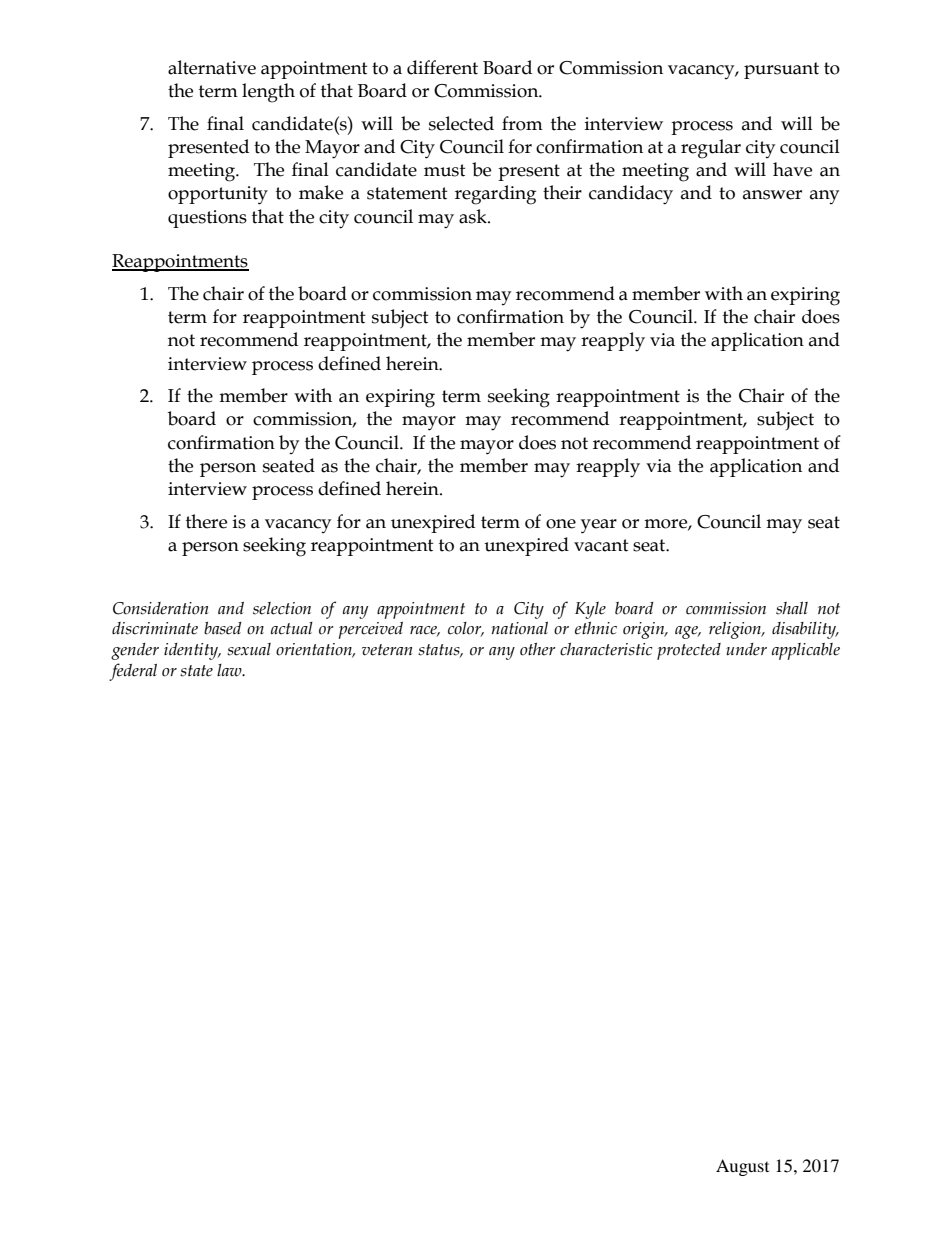 Image resolution: width=952 pixels, height=1233 pixels. What do you see at coordinates (223, 628) in the page?
I see `based` at bounding box center [223, 628].
